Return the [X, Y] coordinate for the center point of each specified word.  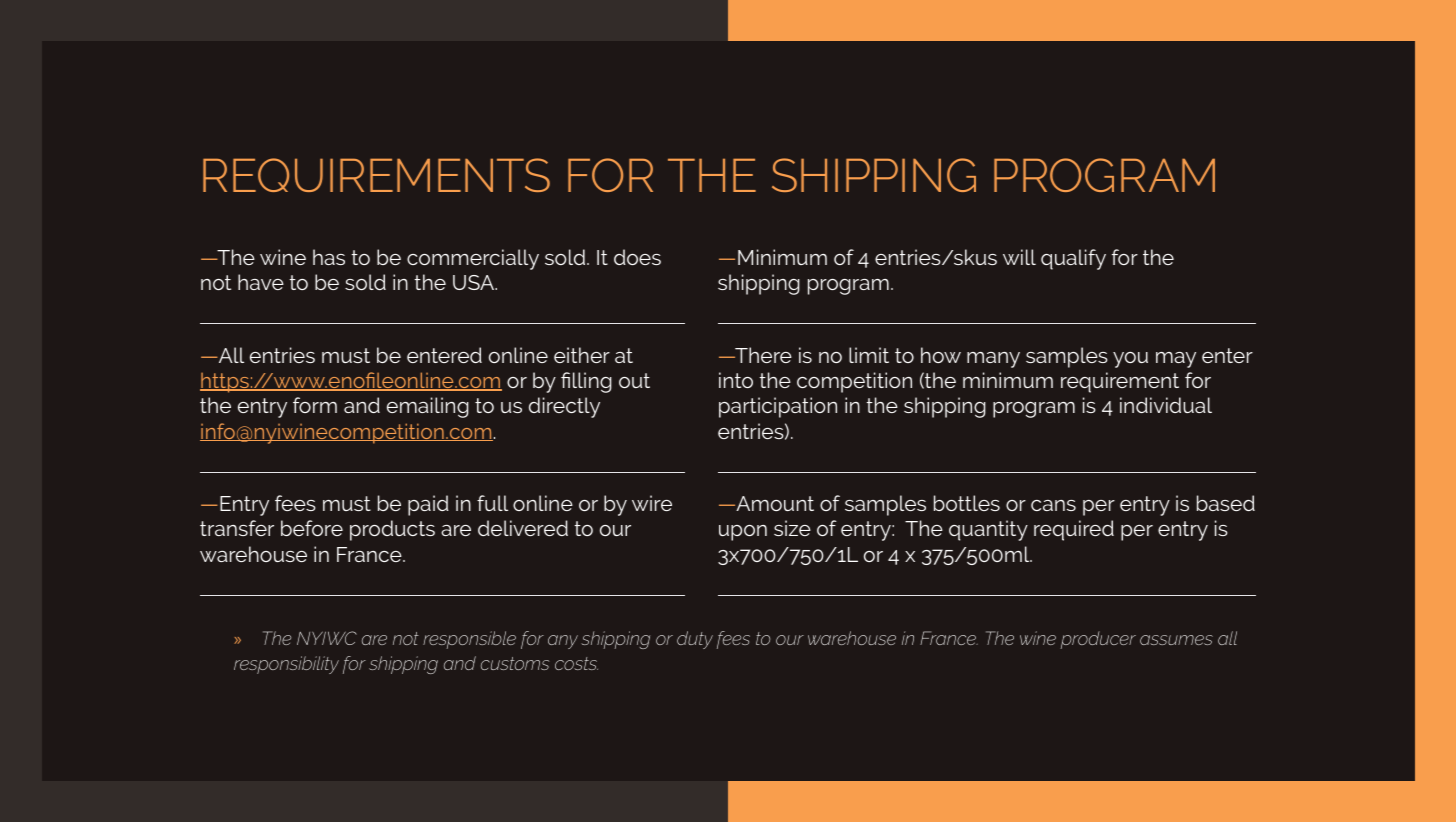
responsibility [286, 665]
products [392, 530]
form [315, 405]
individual [1166, 405]
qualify [1073, 259]
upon [743, 533]
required [1074, 530]
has [329, 257]
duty [695, 640]
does [637, 257]
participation [778, 407]
